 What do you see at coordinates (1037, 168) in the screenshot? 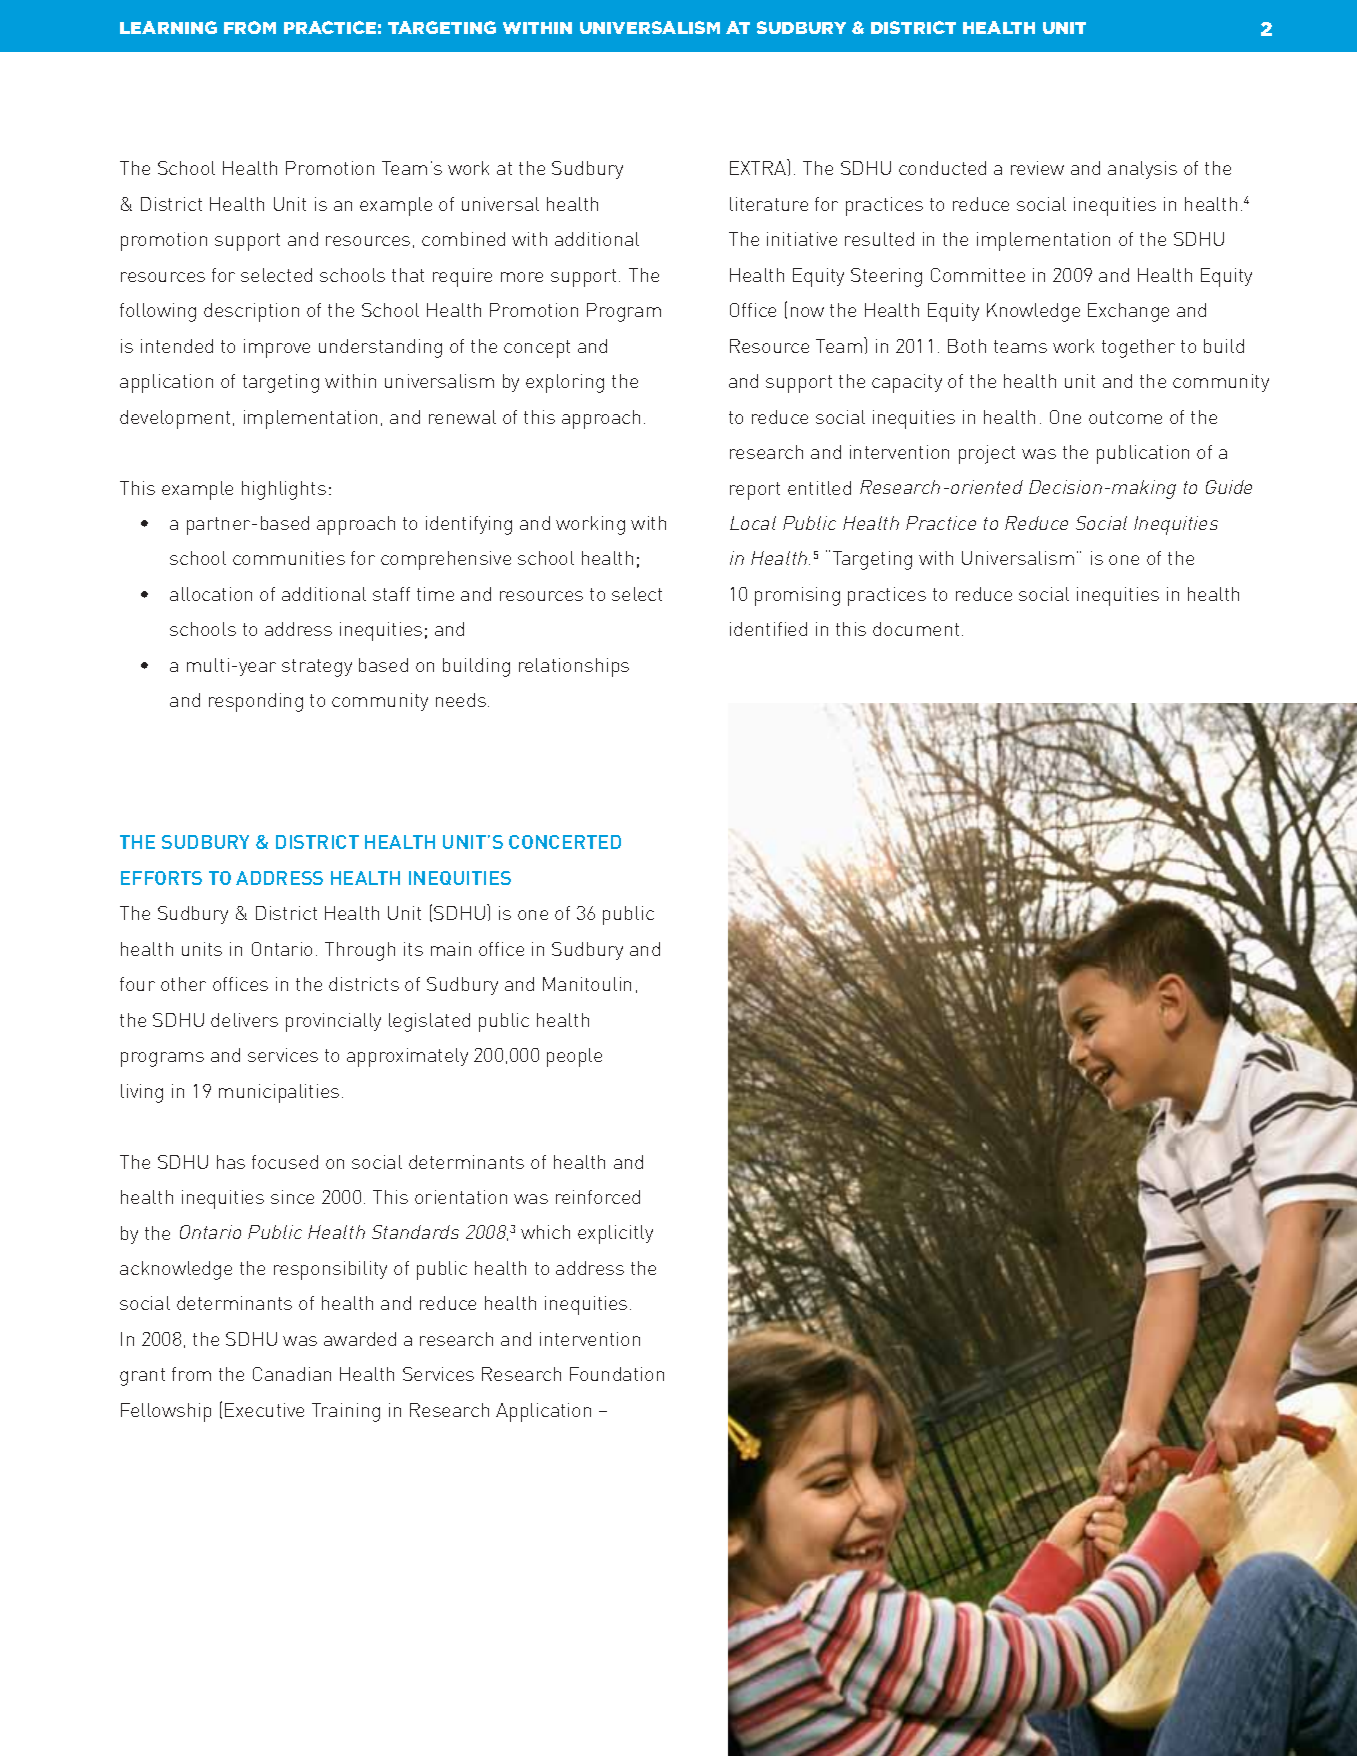
I see `review` at bounding box center [1037, 168].
